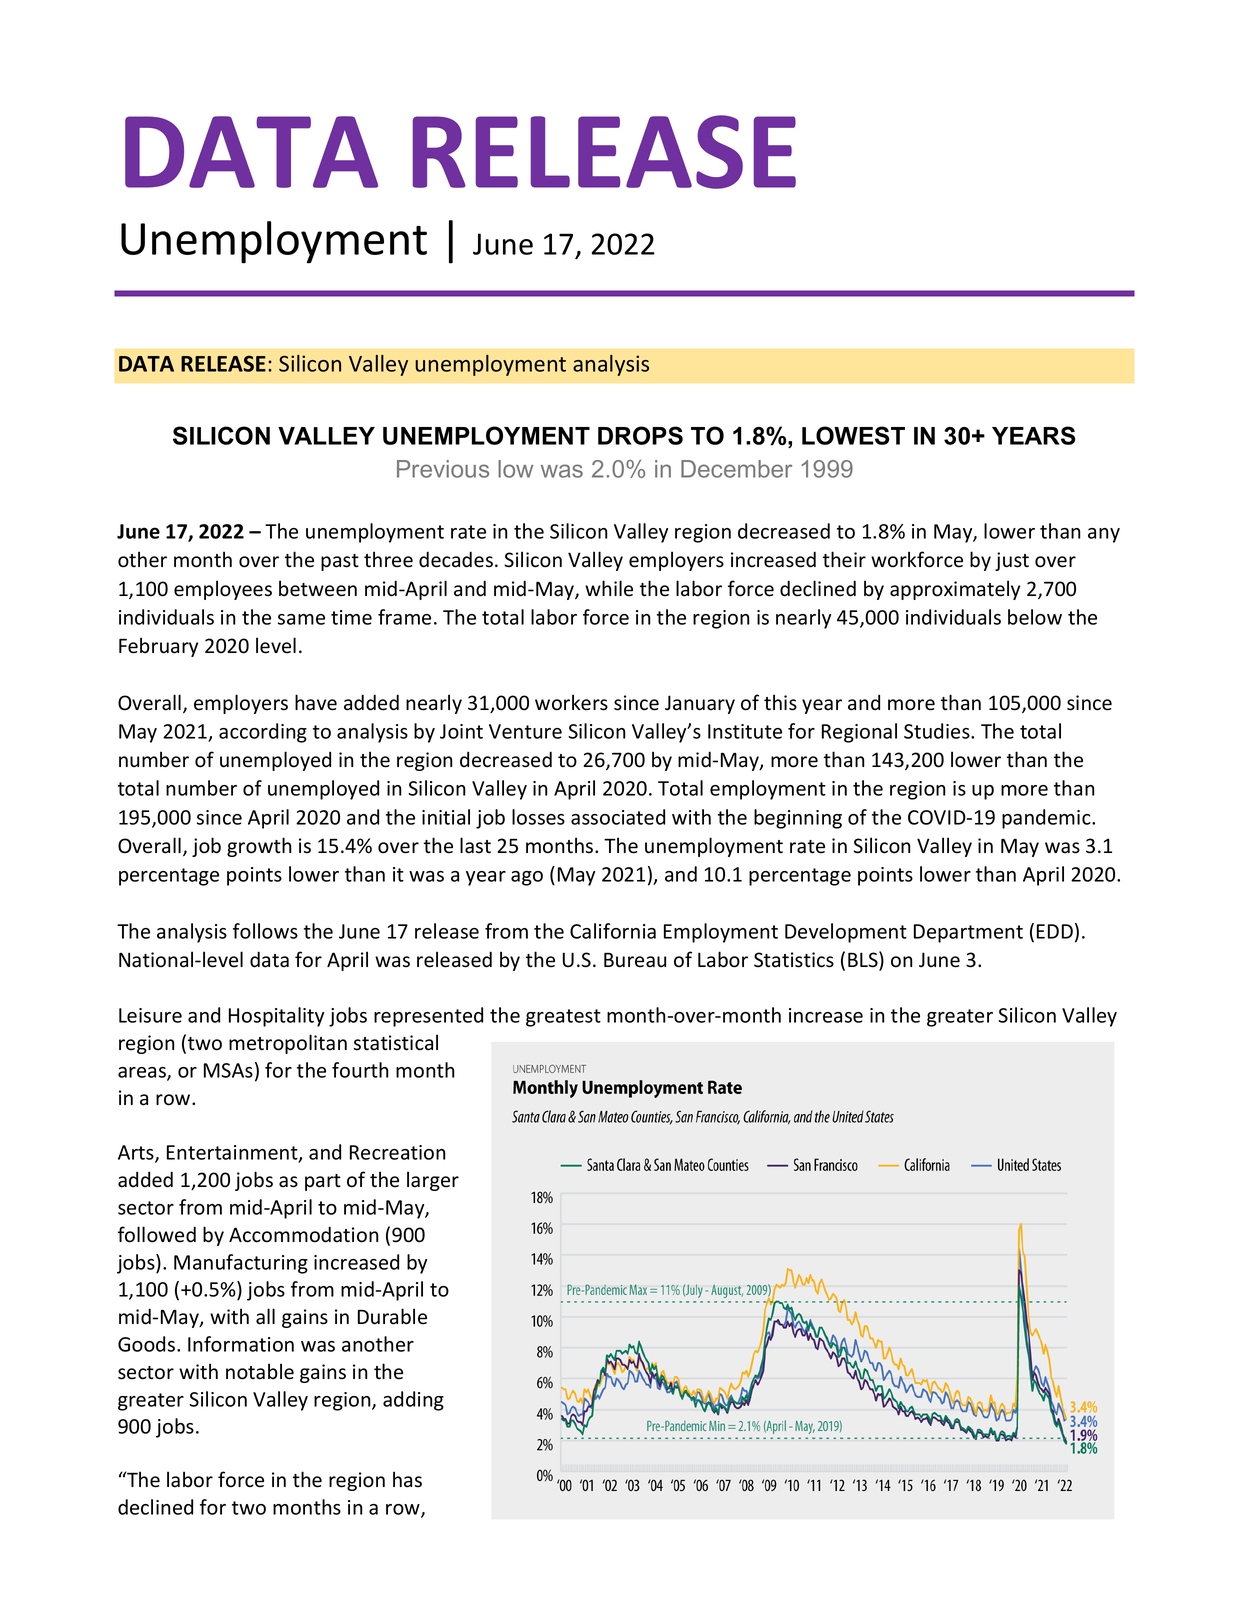 The height and width of the screenshot is (1616, 1249). I want to click on LOWEST, so click(853, 435).
